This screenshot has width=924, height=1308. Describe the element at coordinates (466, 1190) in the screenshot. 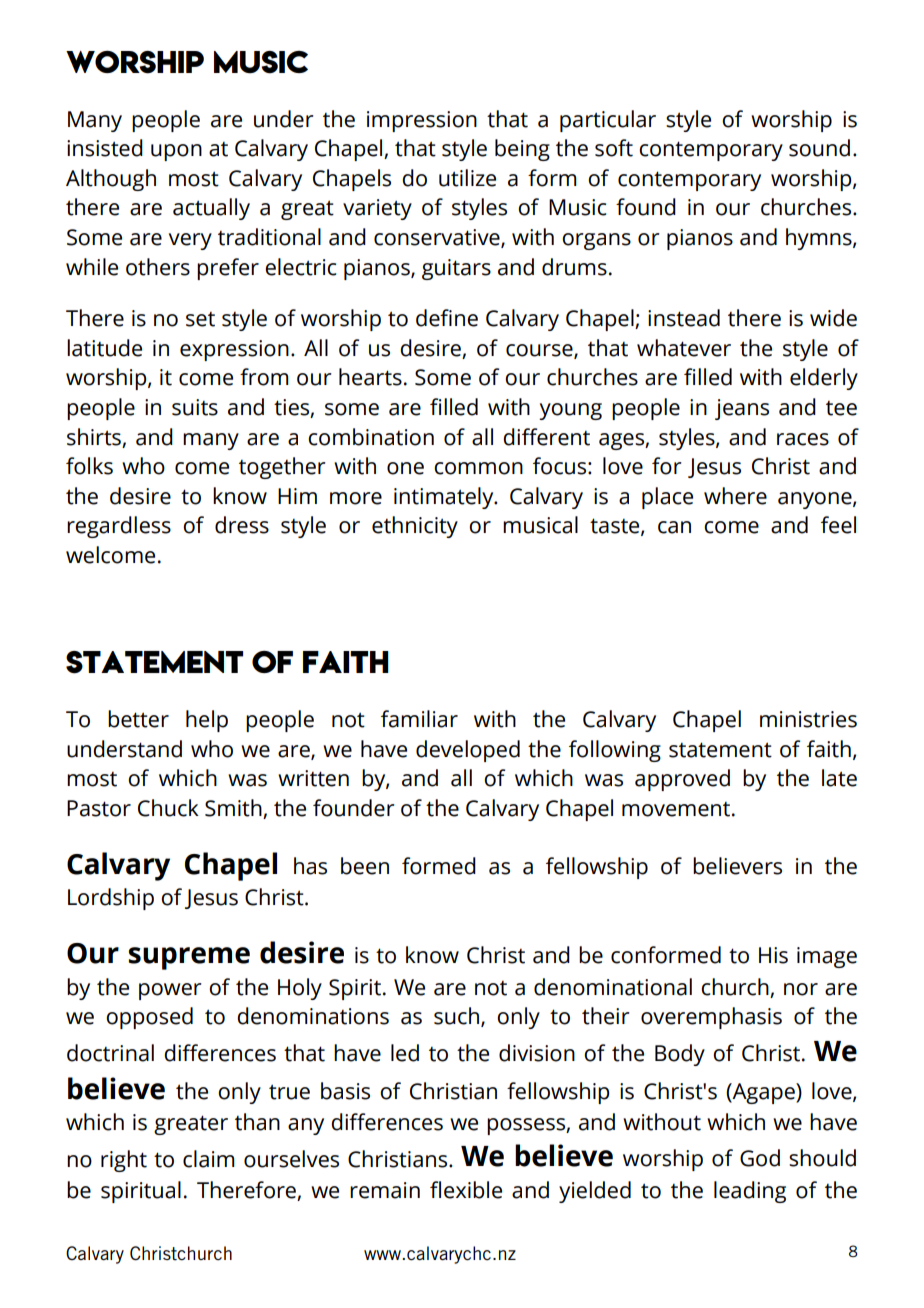

I see `flexible` at that location.
